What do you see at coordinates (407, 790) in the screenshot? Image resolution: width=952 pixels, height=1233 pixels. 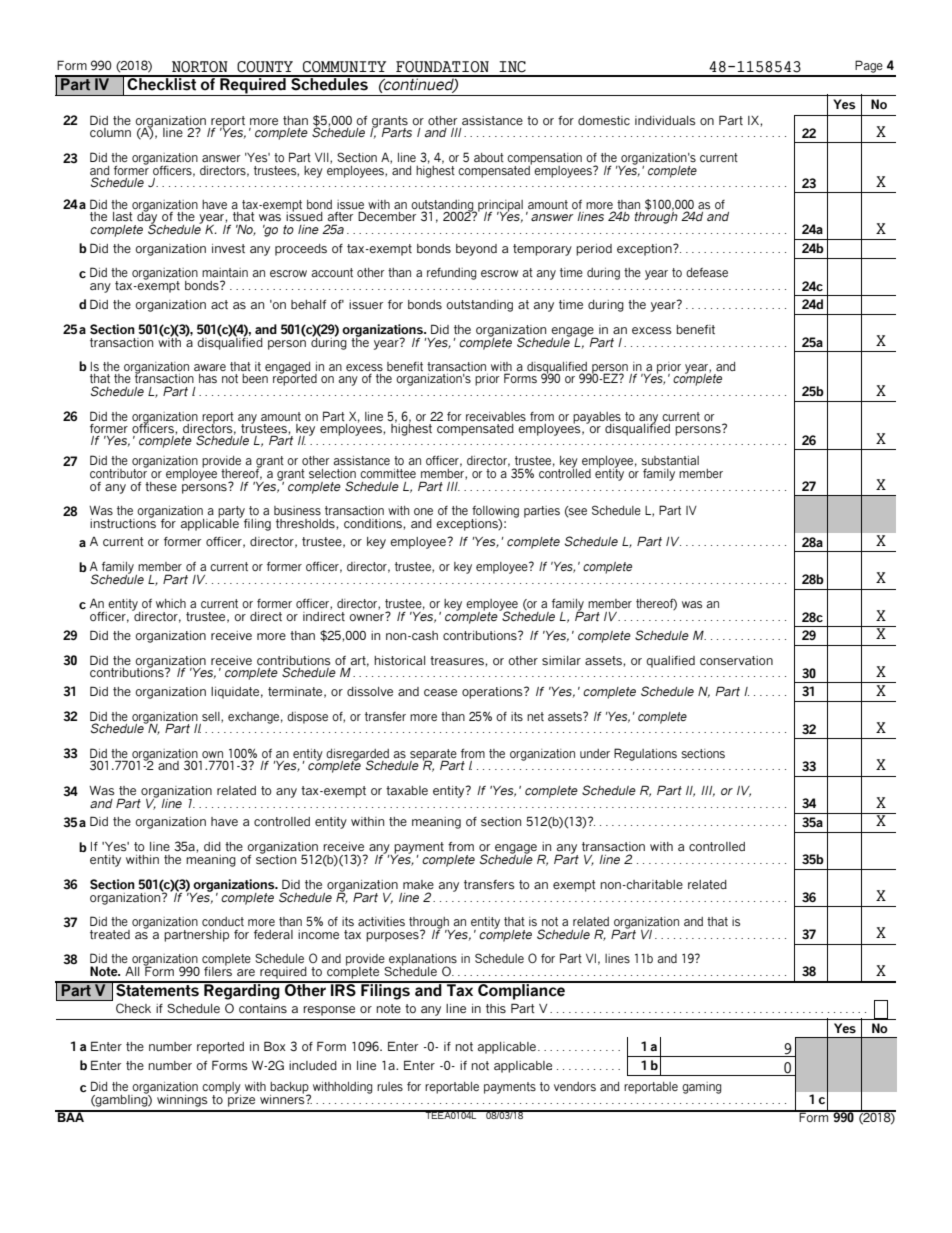 I see `taxable` at bounding box center [407, 790].
